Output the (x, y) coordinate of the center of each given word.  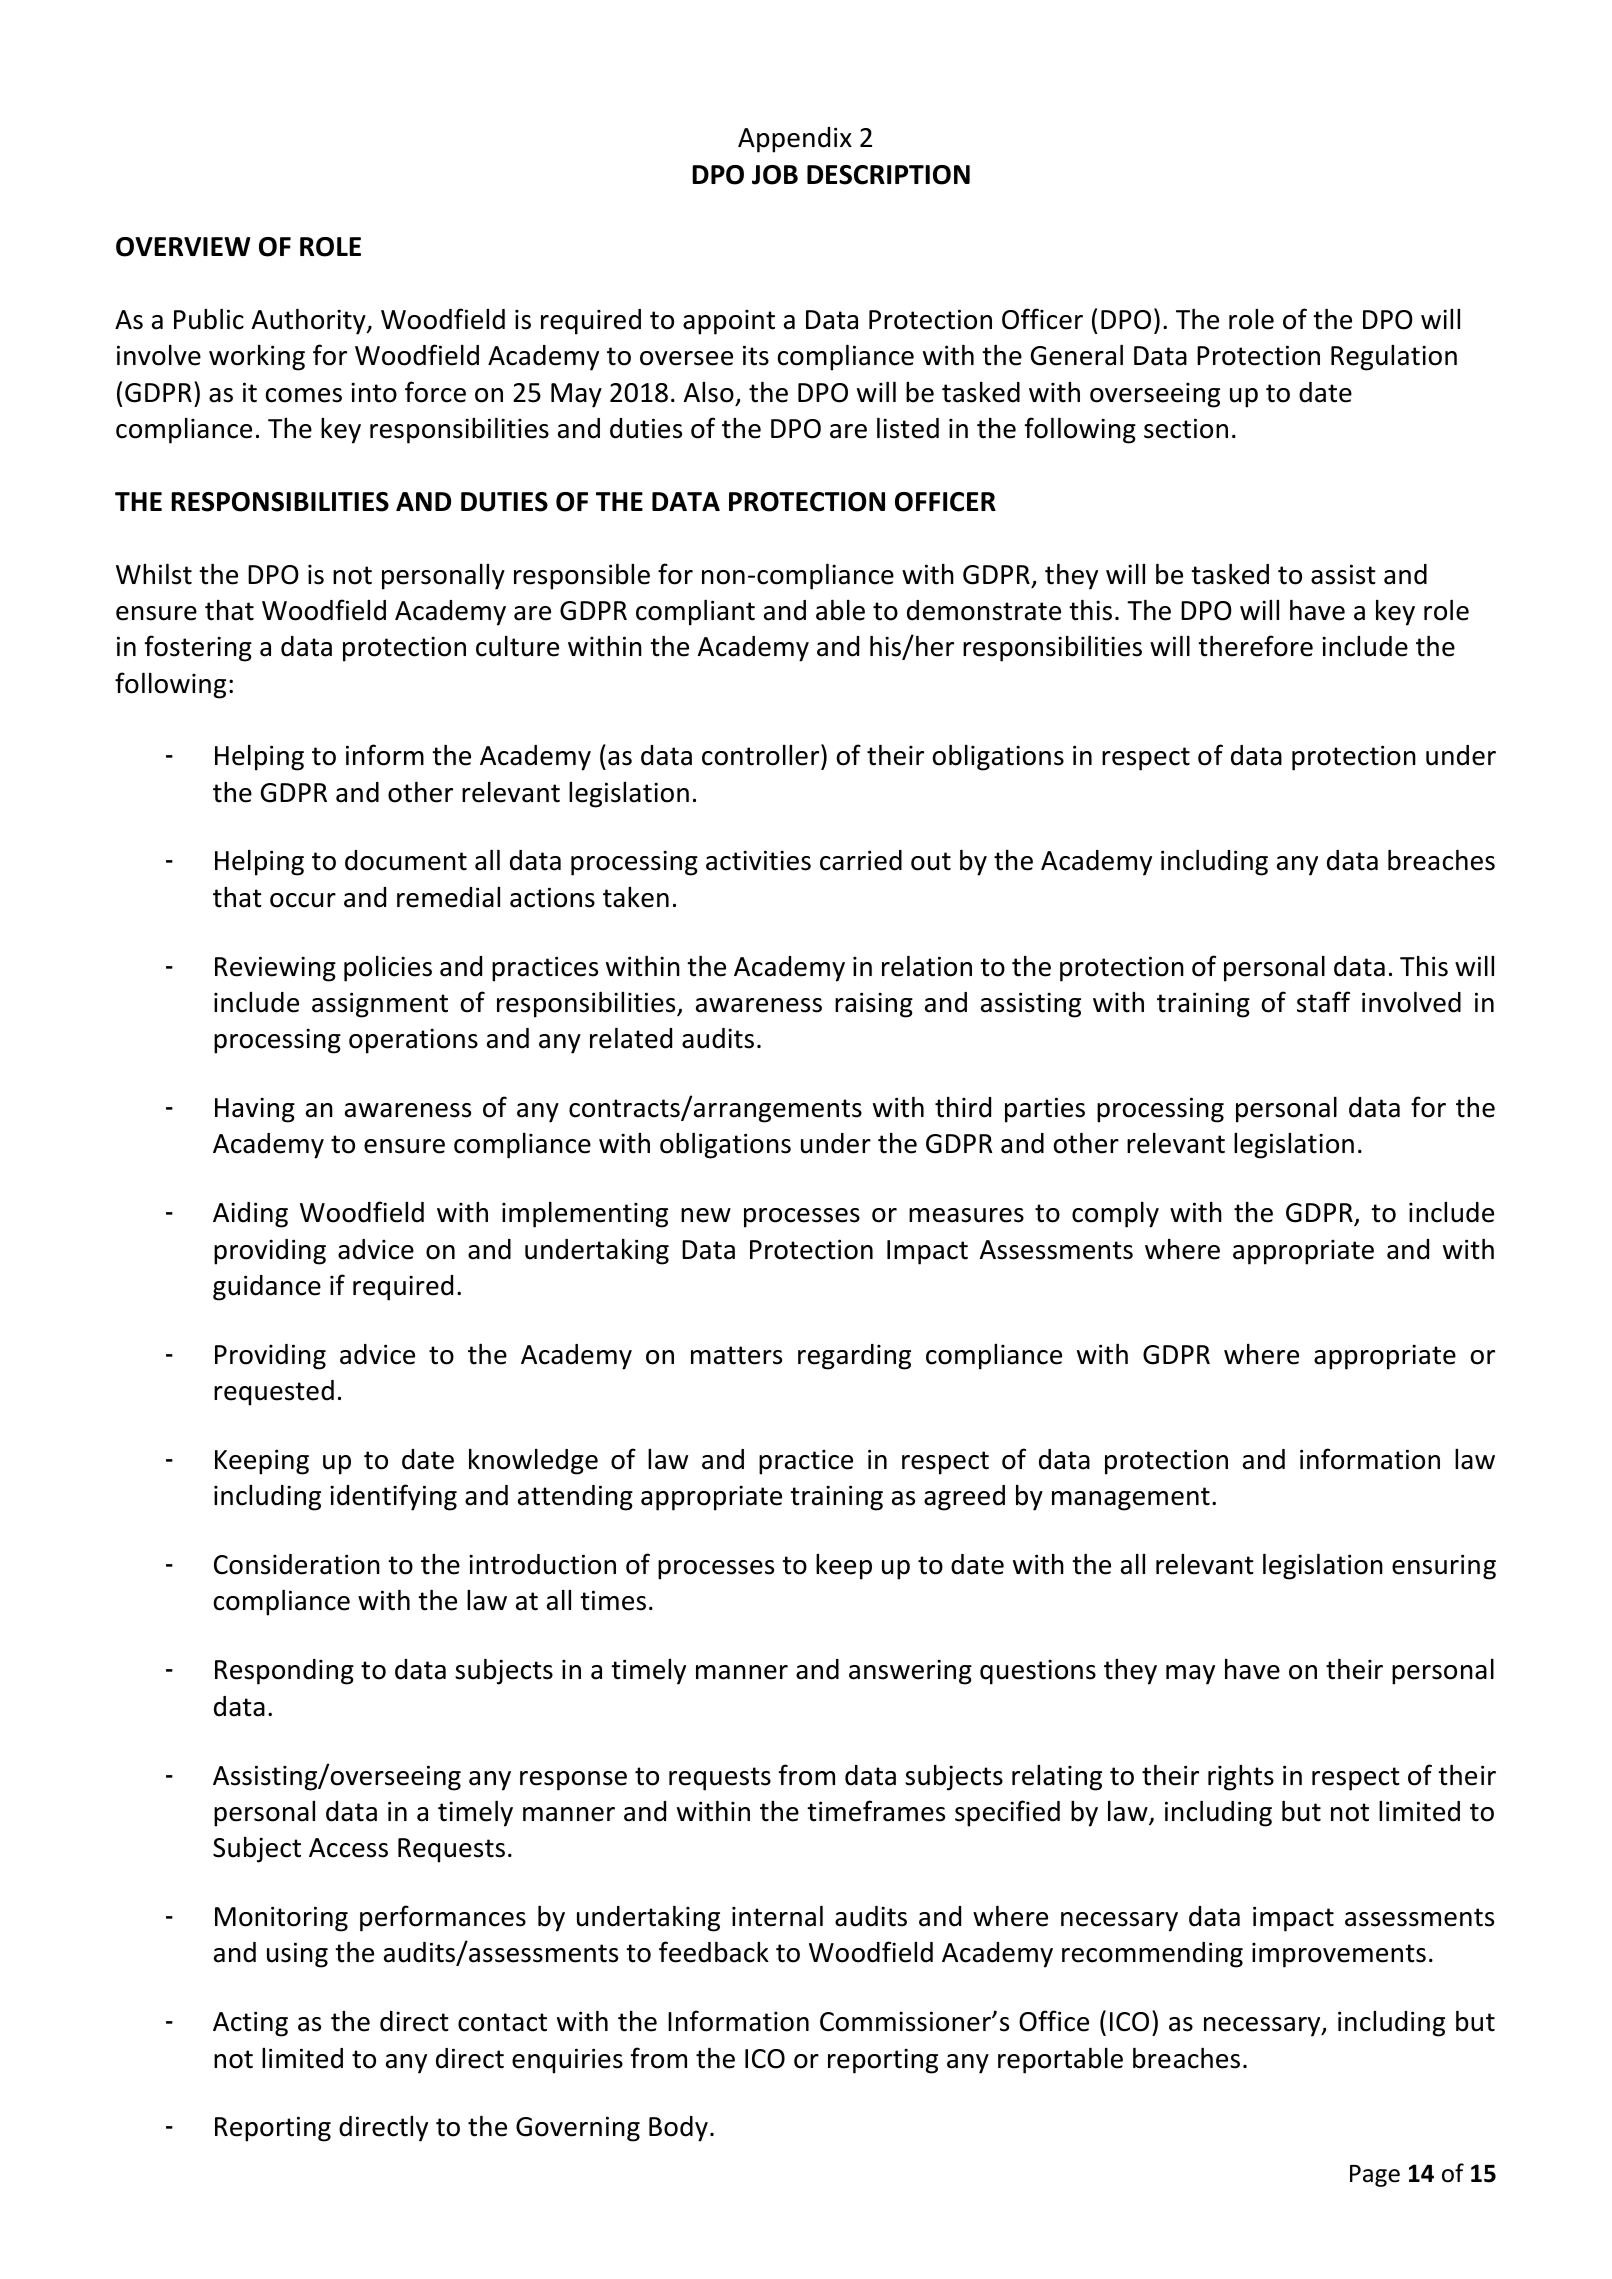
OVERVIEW (183, 247)
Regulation (1394, 358)
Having (255, 1110)
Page (1375, 2176)
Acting (250, 2024)
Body (678, 2129)
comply (1115, 1214)
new (706, 1215)
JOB (775, 175)
